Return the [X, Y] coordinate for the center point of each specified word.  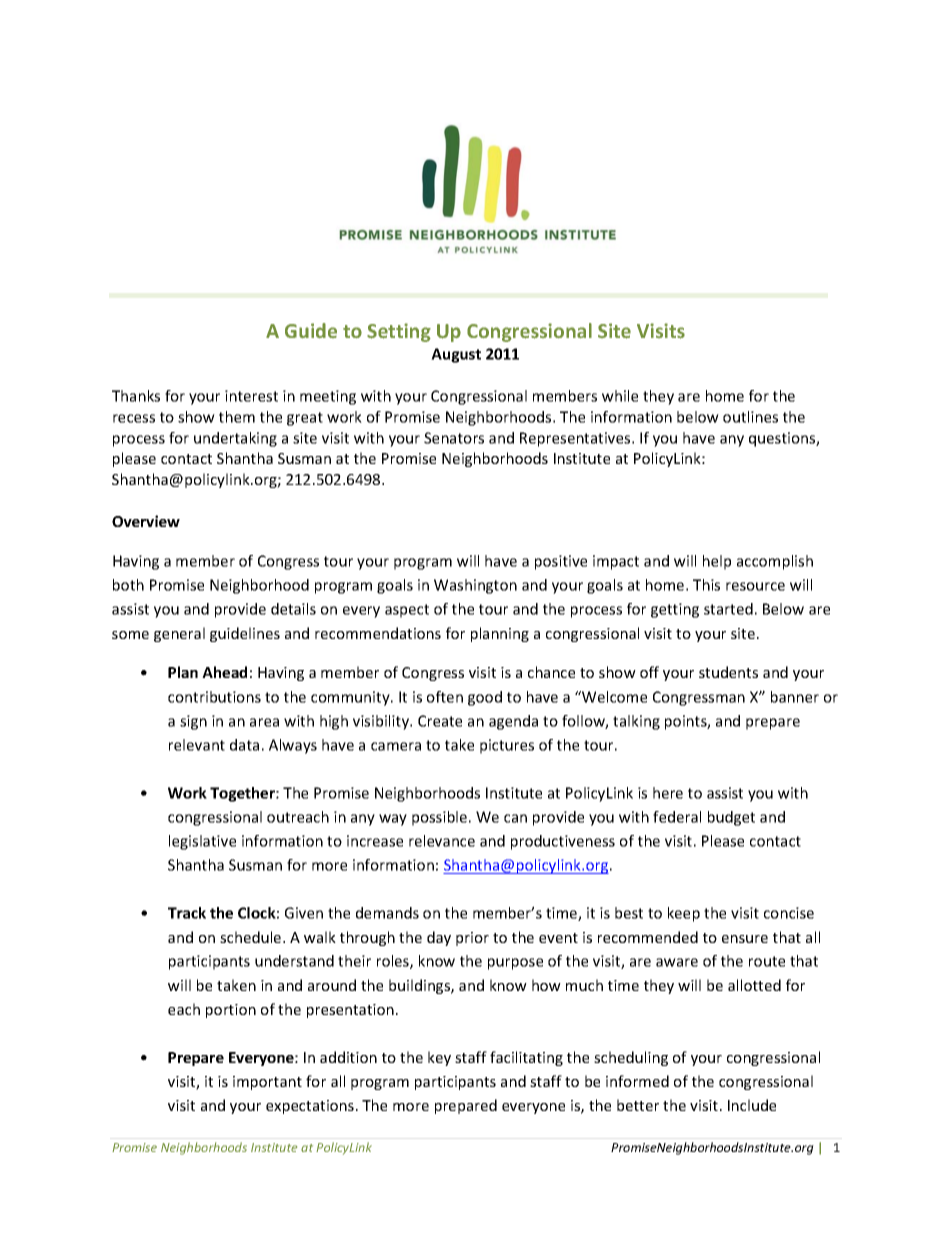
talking [636, 722]
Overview [146, 521]
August [456, 355]
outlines [750, 417]
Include [752, 1105]
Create [440, 721]
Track [187, 913]
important [267, 1083]
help [717, 562]
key [439, 1058]
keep [684, 914]
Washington [475, 586]
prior [472, 939]
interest [251, 396]
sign [193, 722]
